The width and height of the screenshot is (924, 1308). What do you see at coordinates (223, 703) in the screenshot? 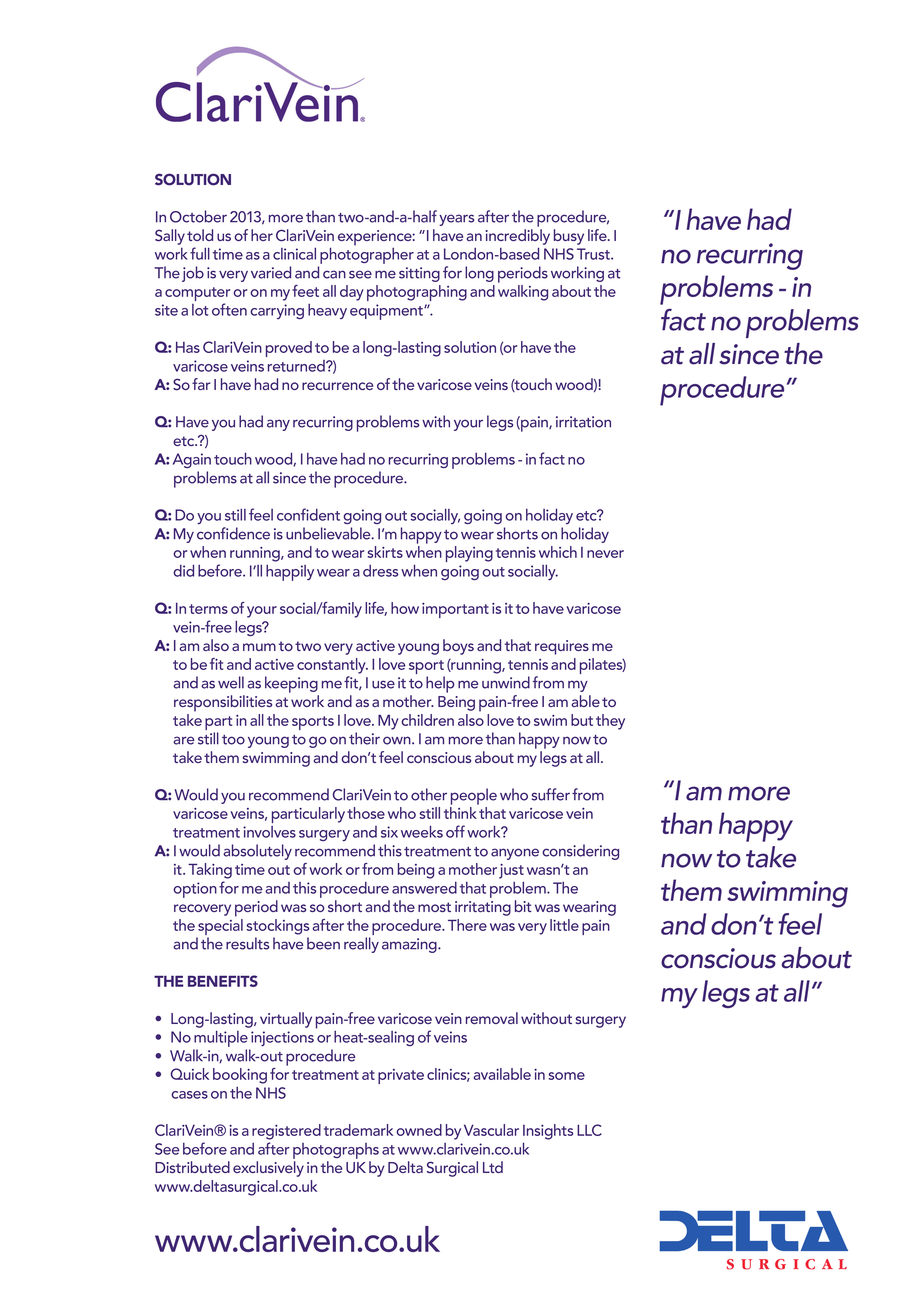
I see `responsibilities` at bounding box center [223, 703].
